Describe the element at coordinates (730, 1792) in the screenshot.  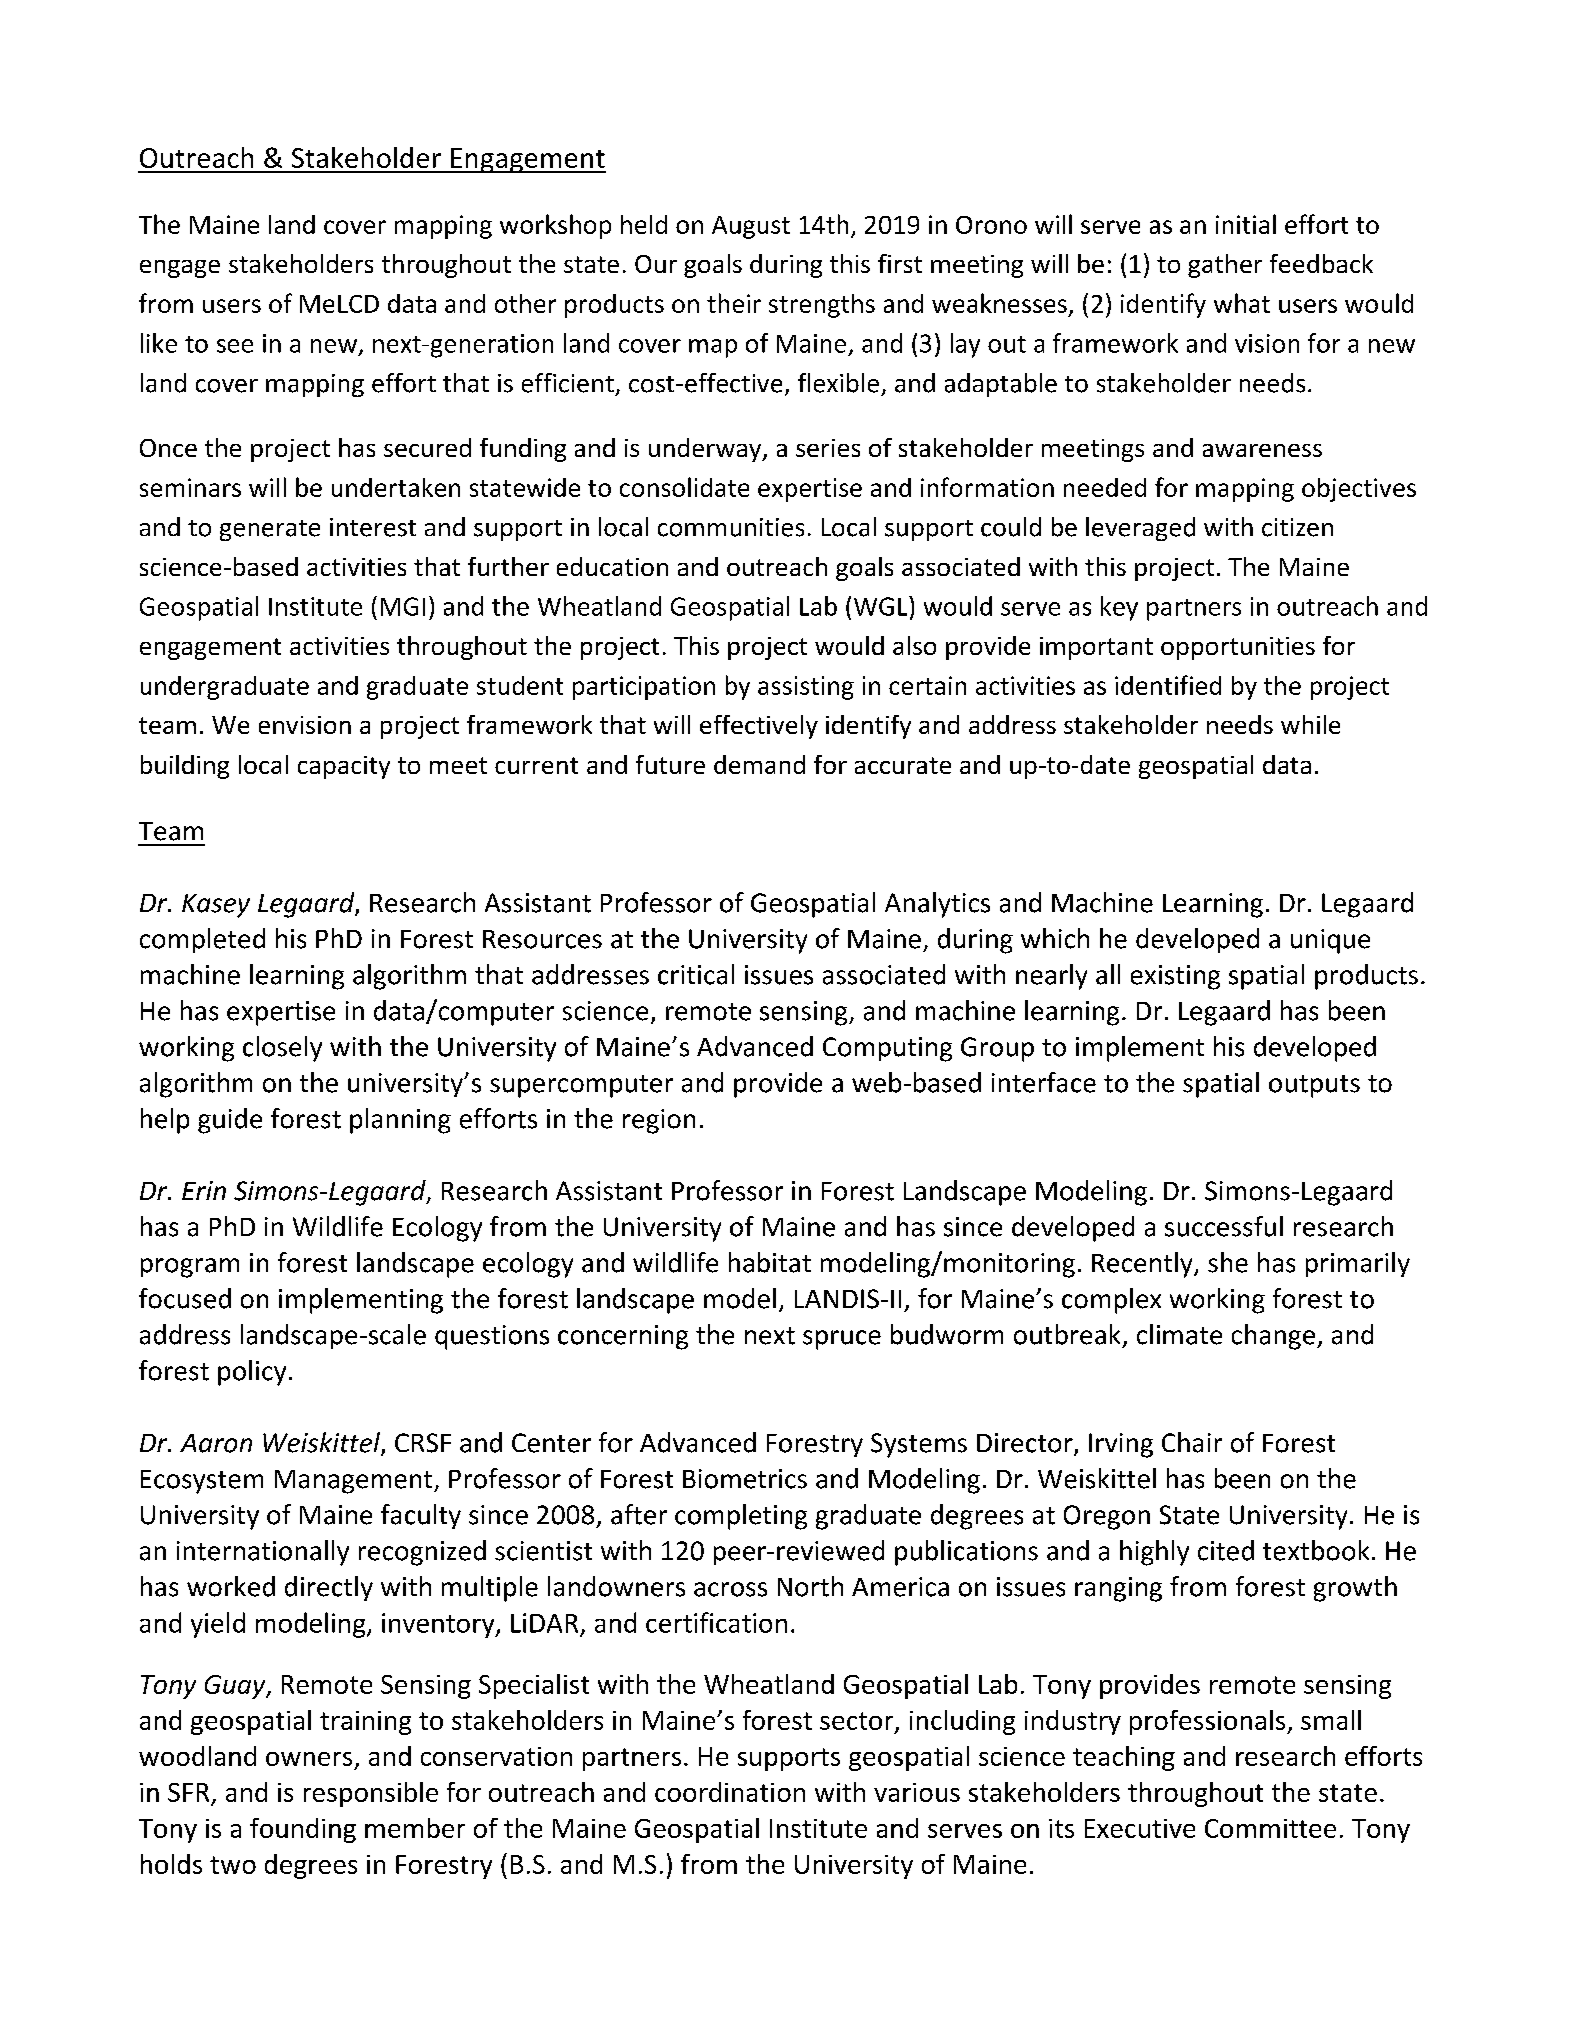
I see `coordination` at that location.
